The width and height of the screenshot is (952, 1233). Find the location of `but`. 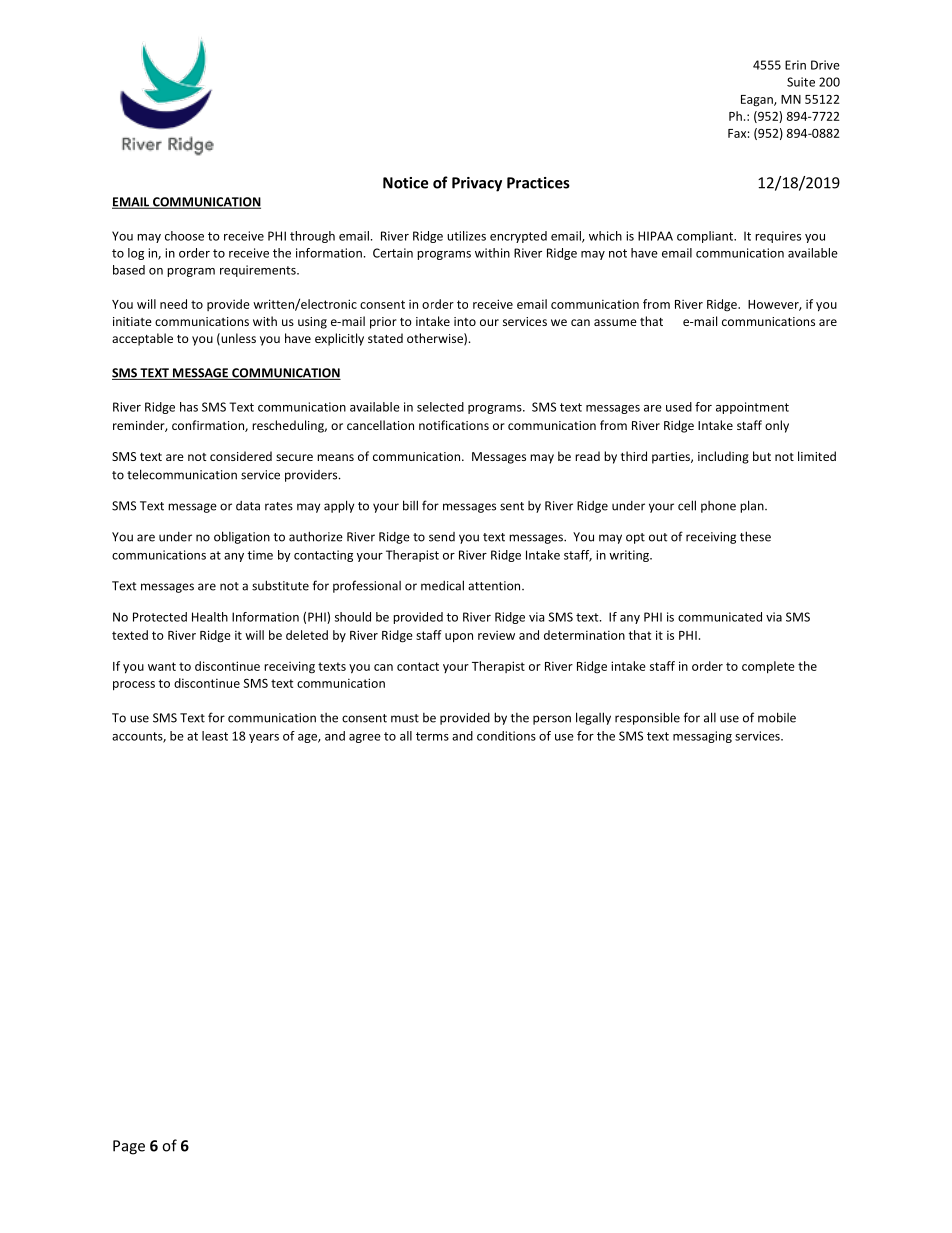

but is located at coordinates (762, 456).
